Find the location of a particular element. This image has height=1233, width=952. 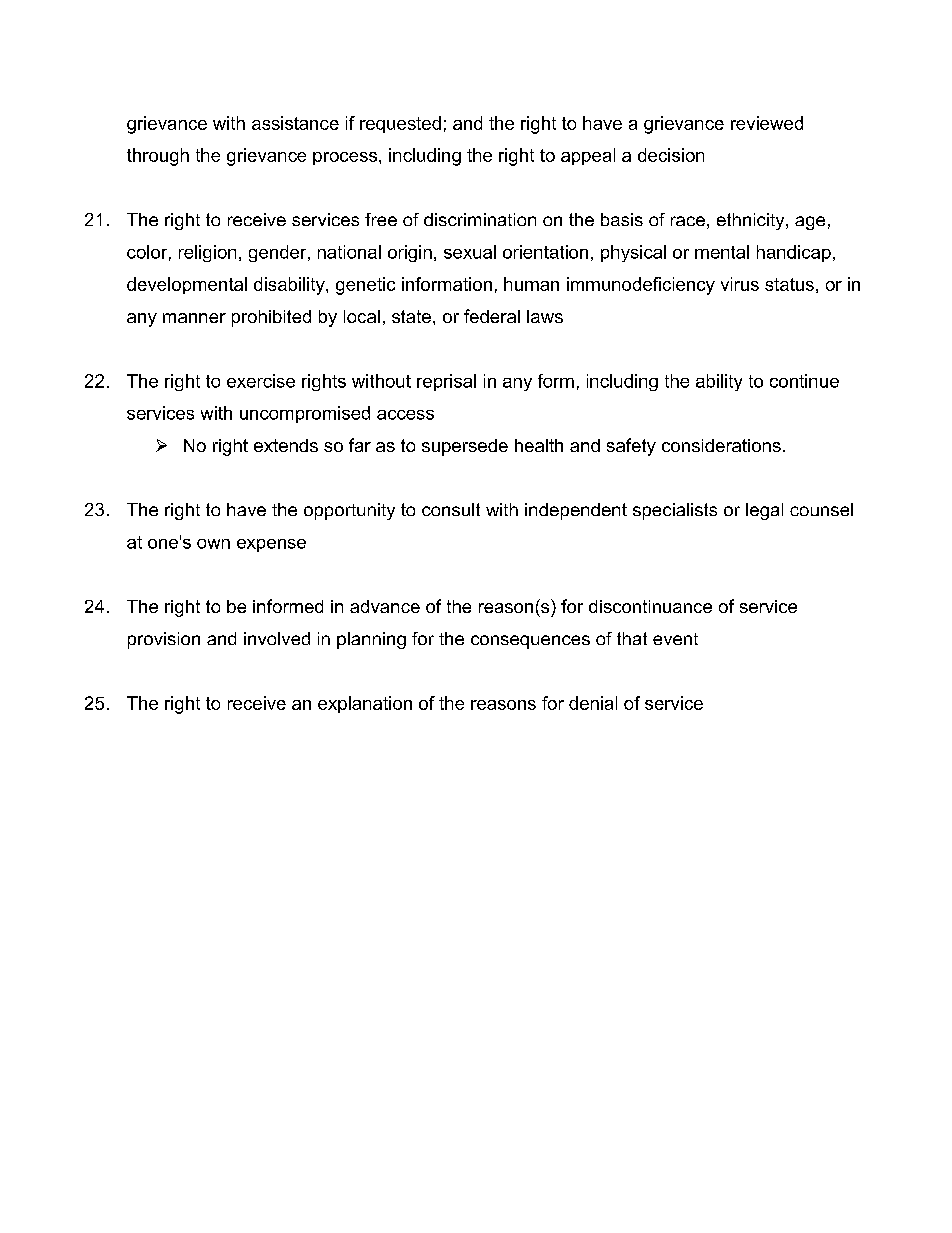

assistance is located at coordinates (295, 123).
